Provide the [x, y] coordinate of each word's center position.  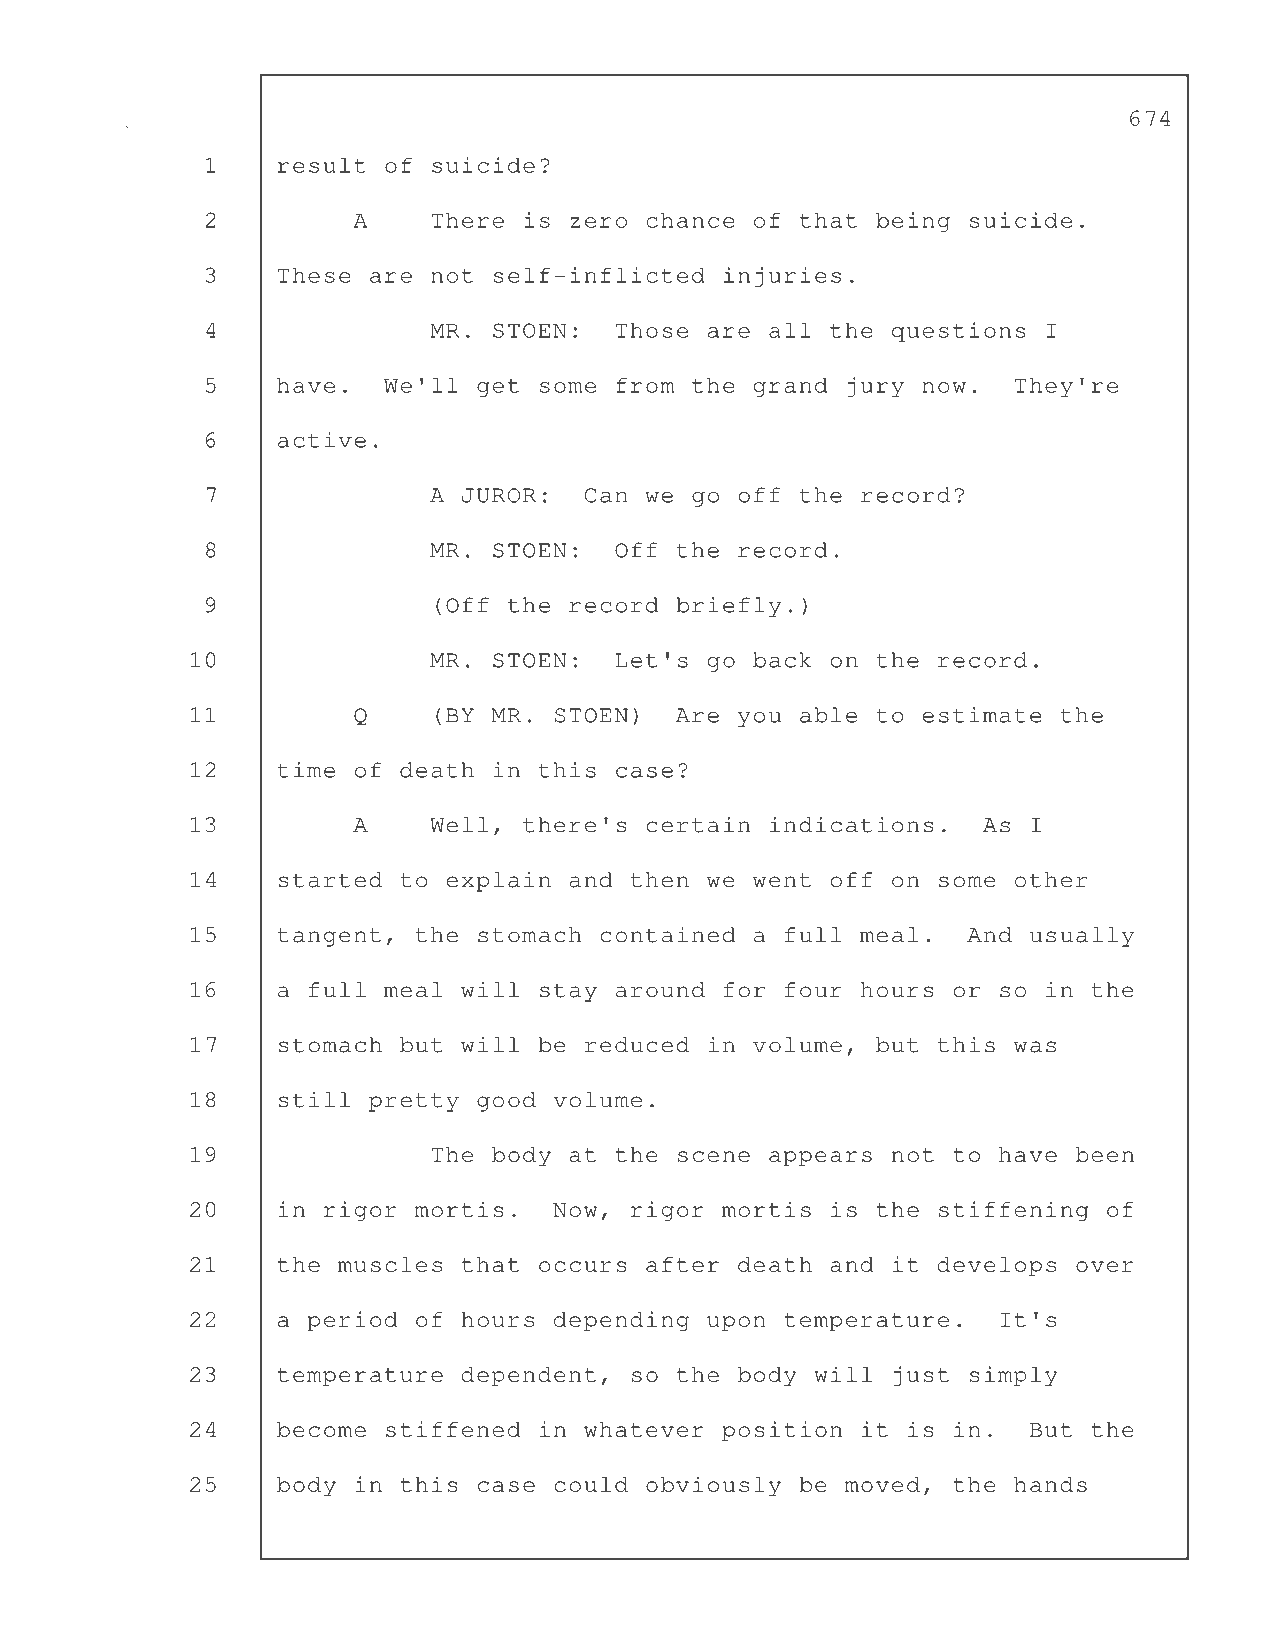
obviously [713, 1486]
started [330, 880]
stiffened [453, 1429]
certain [698, 825]
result [322, 165]
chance [691, 220]
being [913, 222]
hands [1050, 1484]
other [1051, 880]
